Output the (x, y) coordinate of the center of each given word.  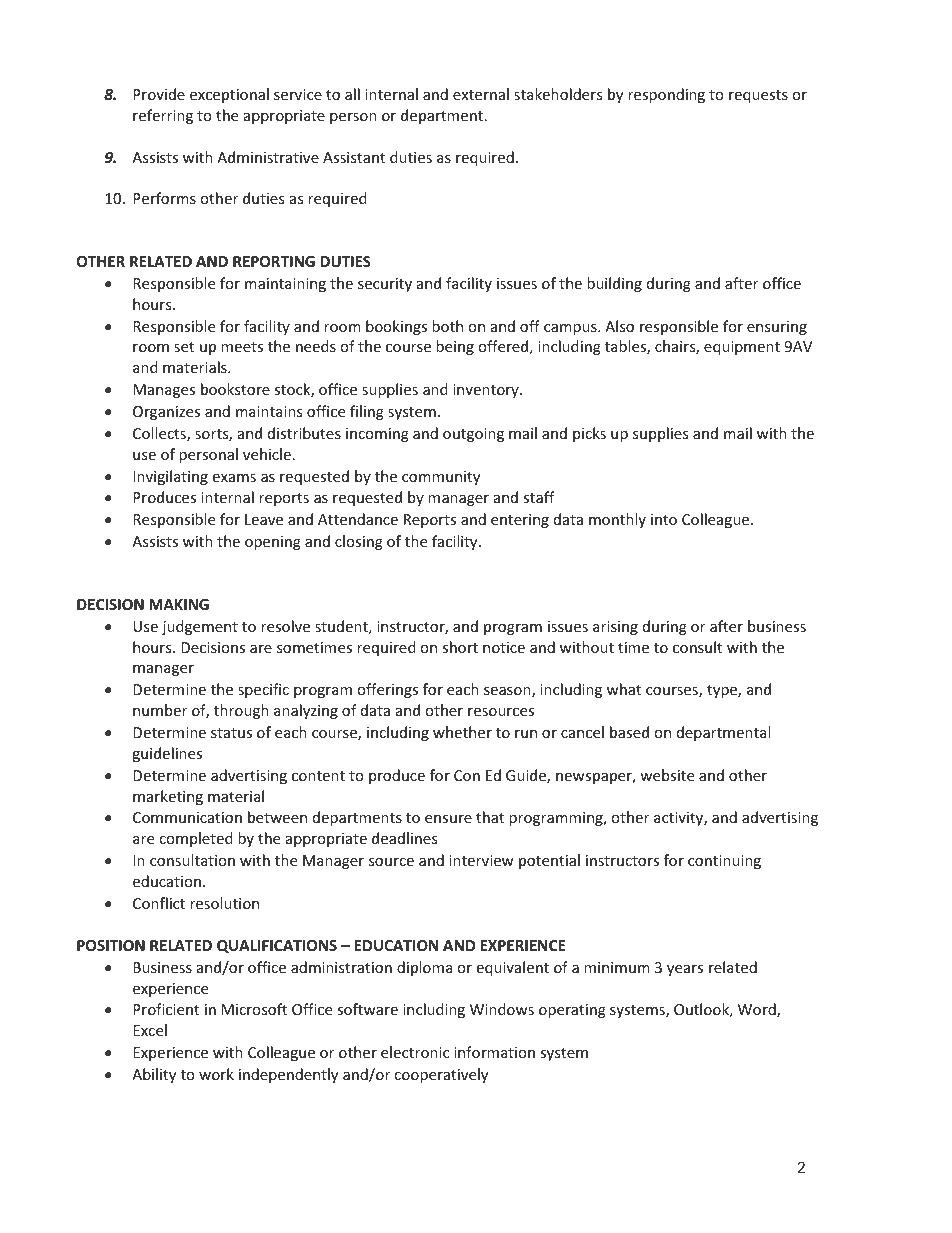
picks (589, 434)
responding (666, 95)
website (667, 775)
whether (462, 732)
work (216, 1074)
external (481, 94)
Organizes (166, 413)
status (231, 733)
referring (163, 116)
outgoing (473, 435)
